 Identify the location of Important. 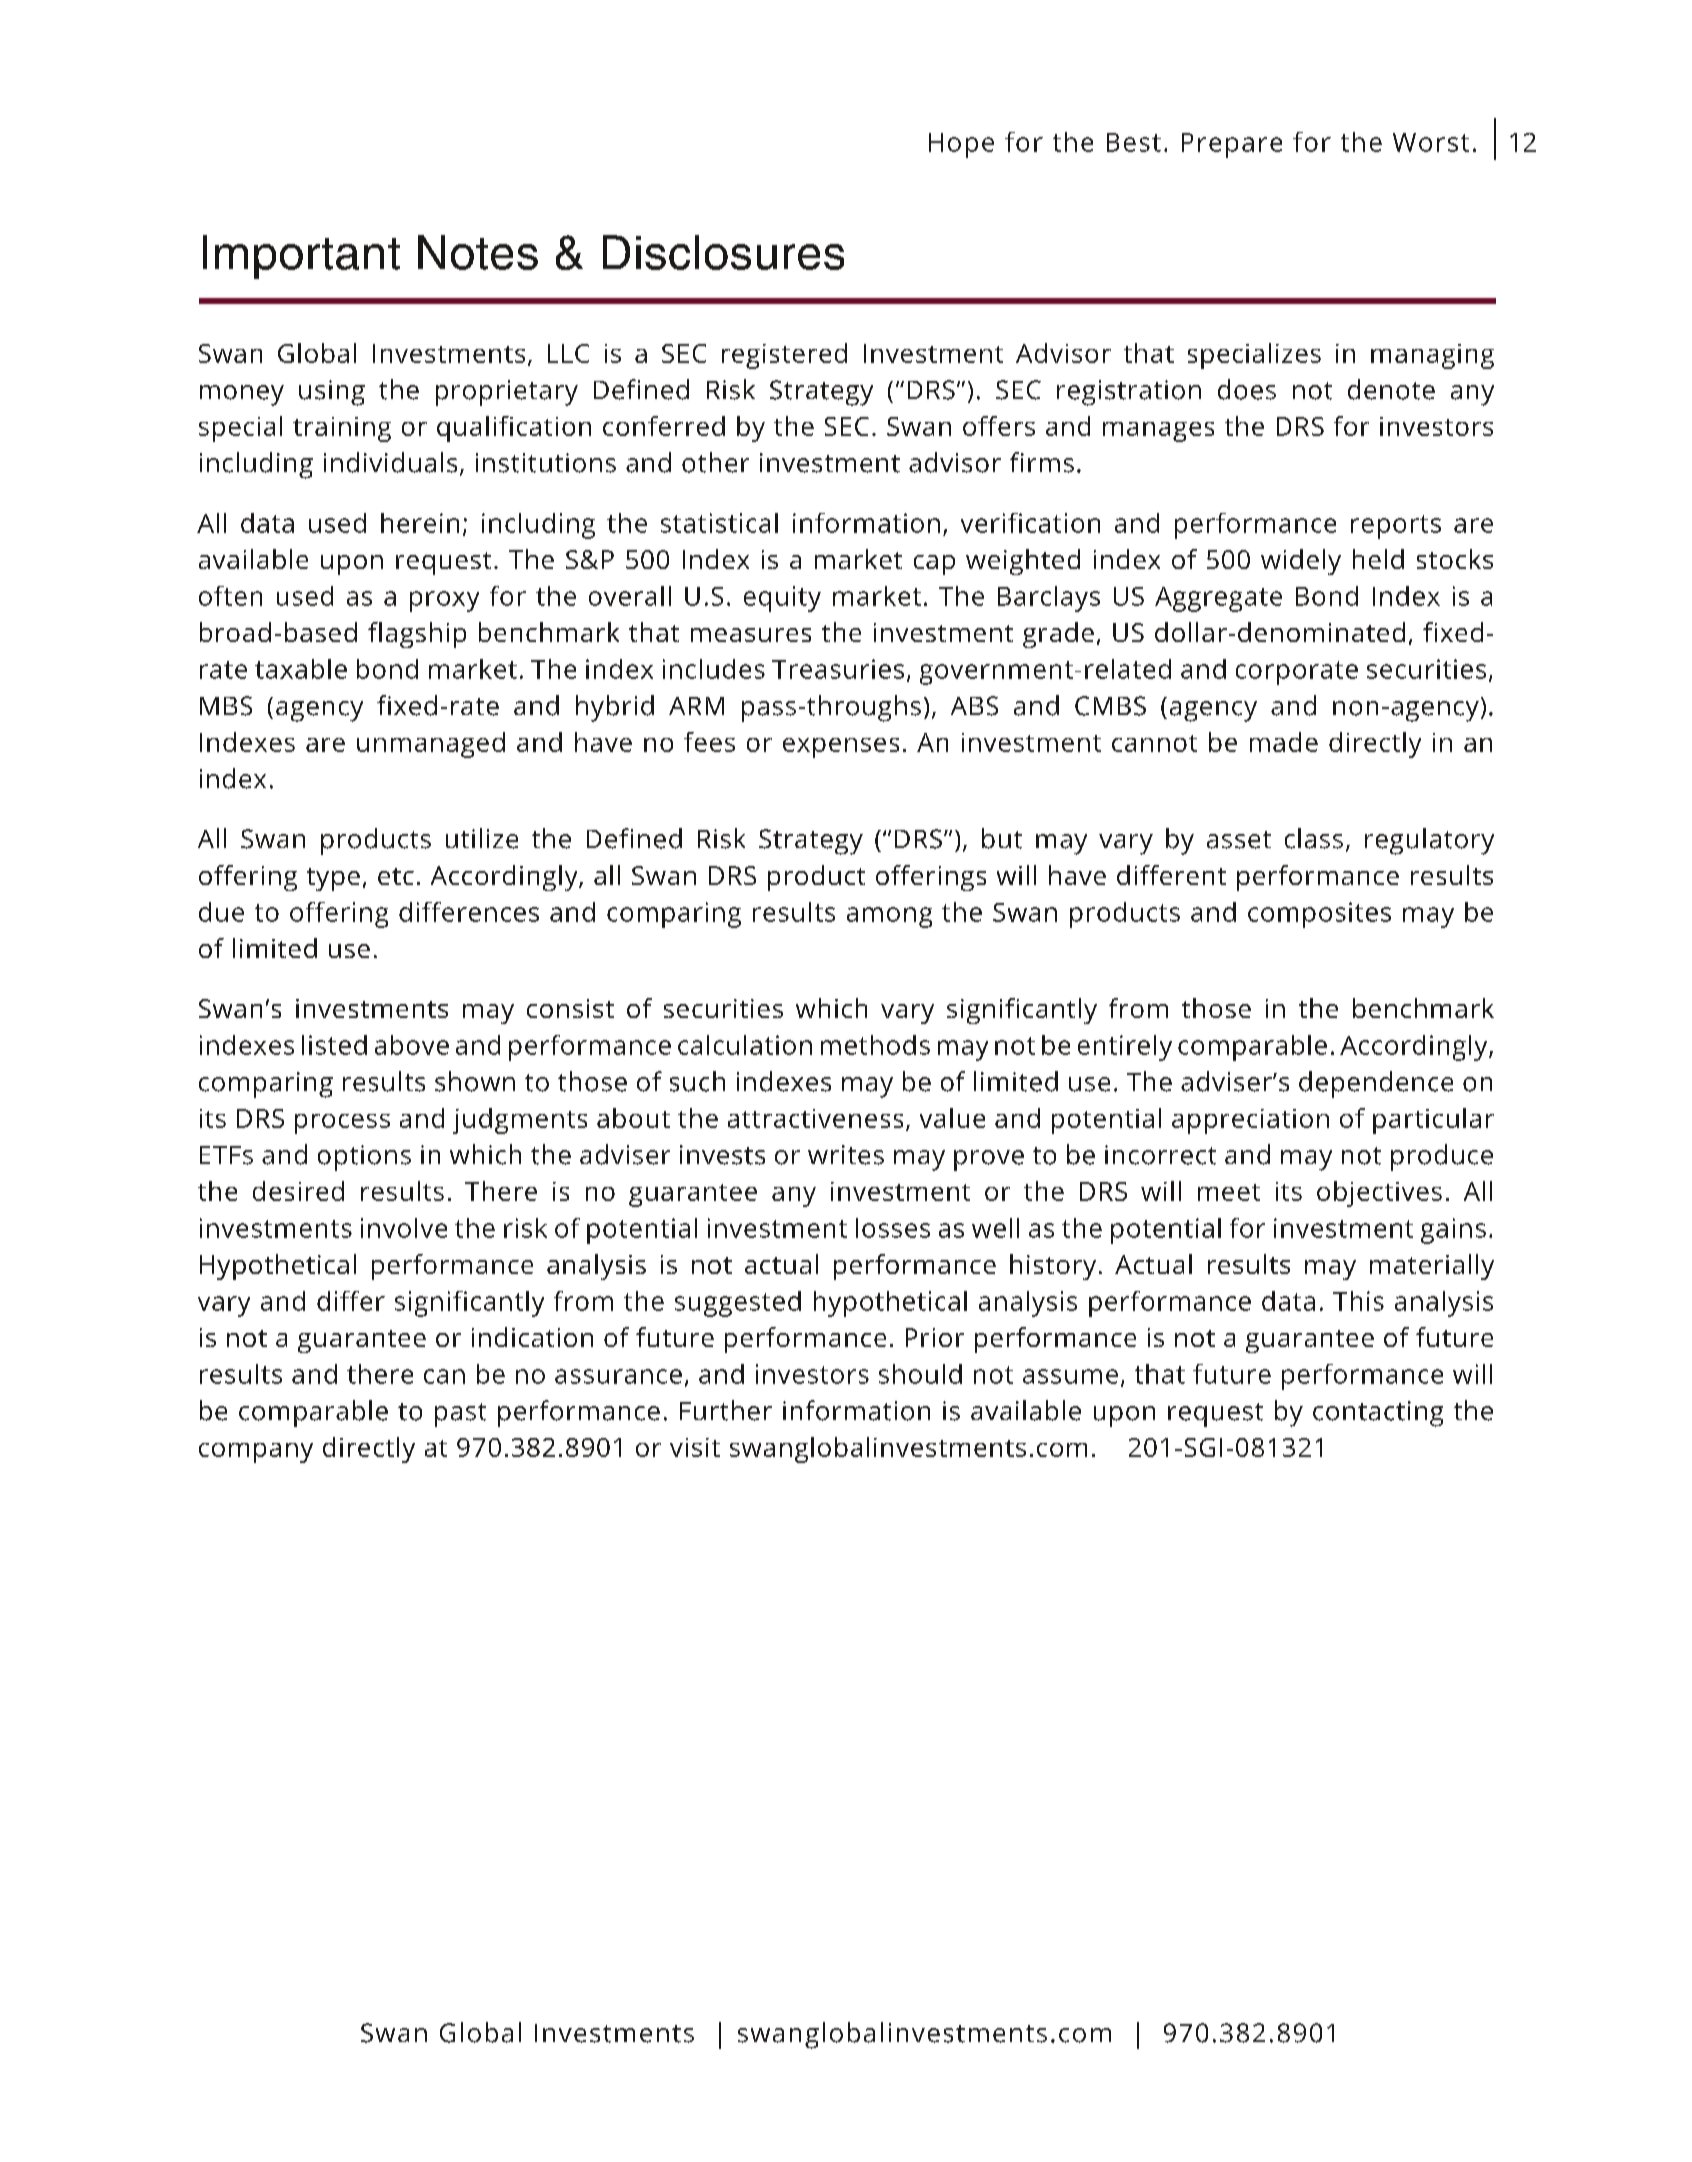
(301, 257).
